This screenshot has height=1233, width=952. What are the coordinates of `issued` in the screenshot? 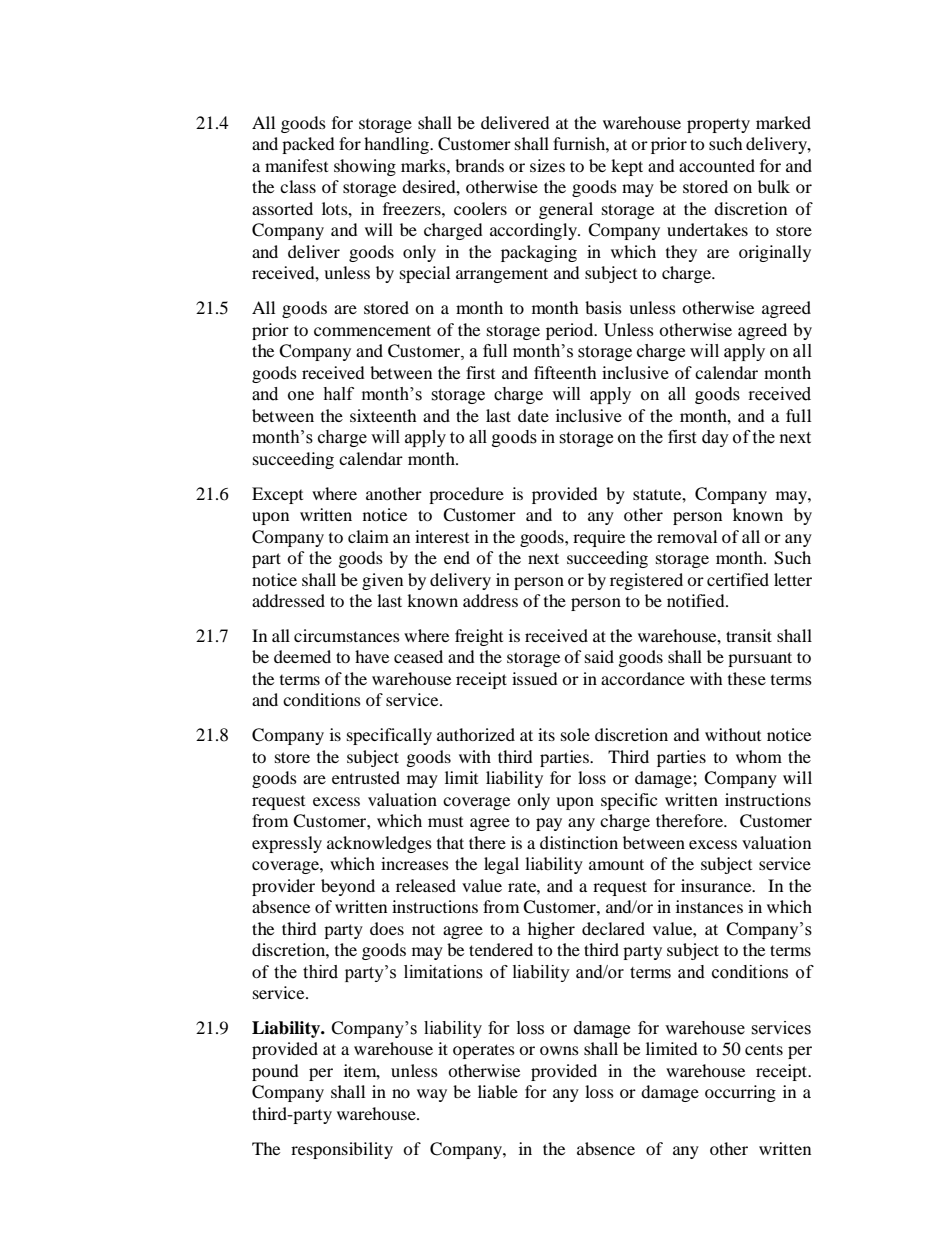 It's located at (535, 678).
